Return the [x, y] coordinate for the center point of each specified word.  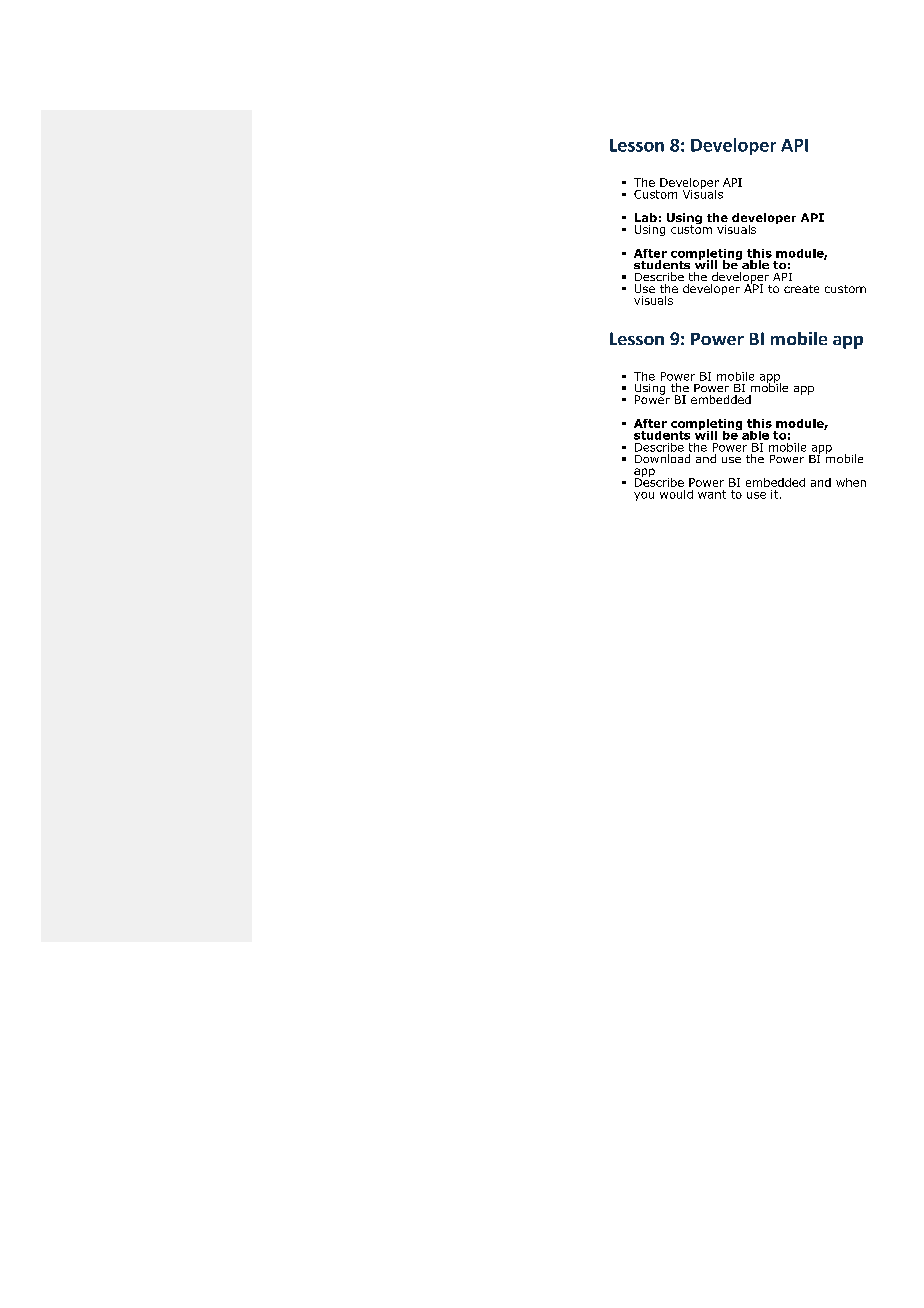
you [644, 496]
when [851, 482]
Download [662, 458]
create [801, 289]
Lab [646, 217]
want [712, 494]
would [676, 494]
